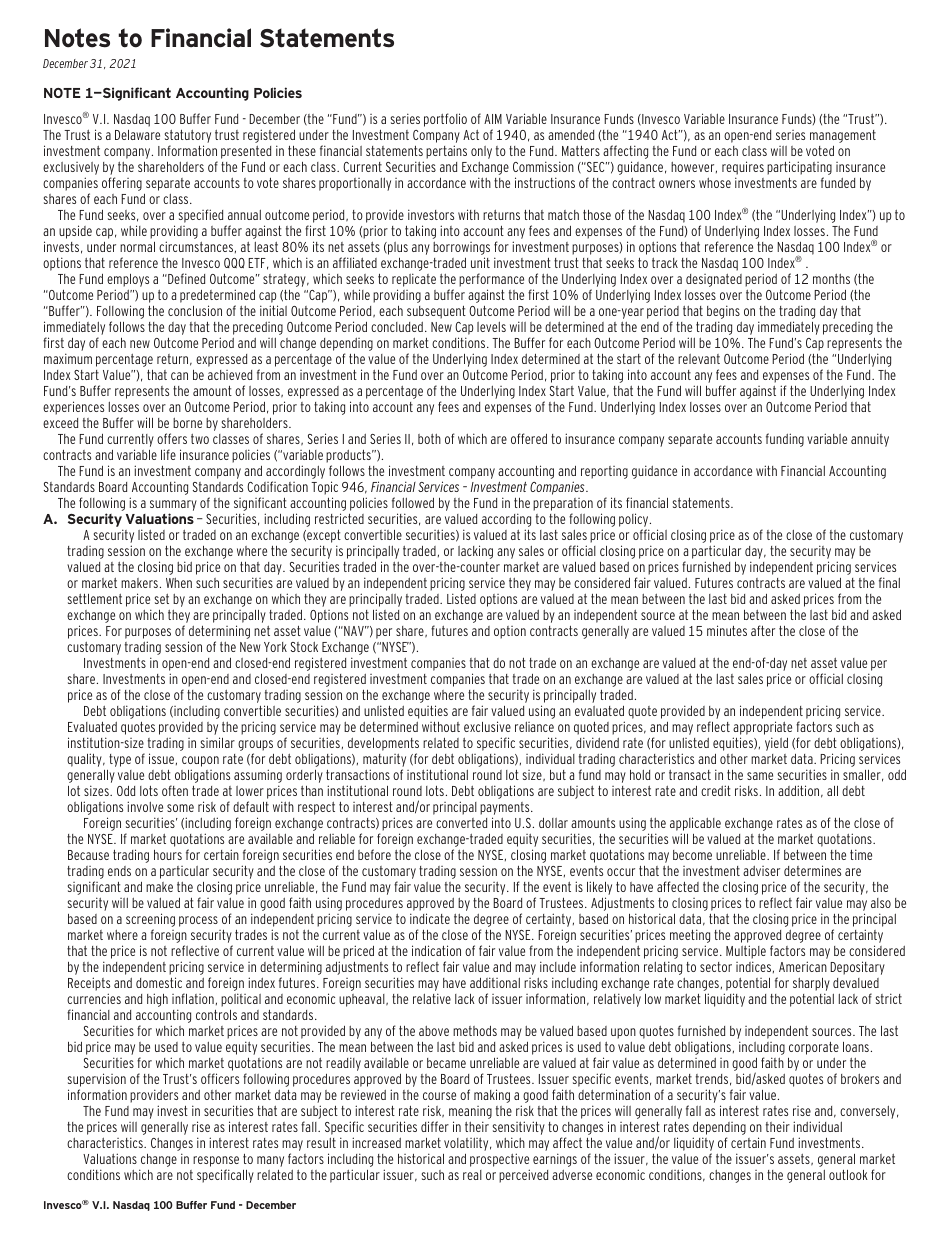  I want to click on converted, so click(461, 823).
